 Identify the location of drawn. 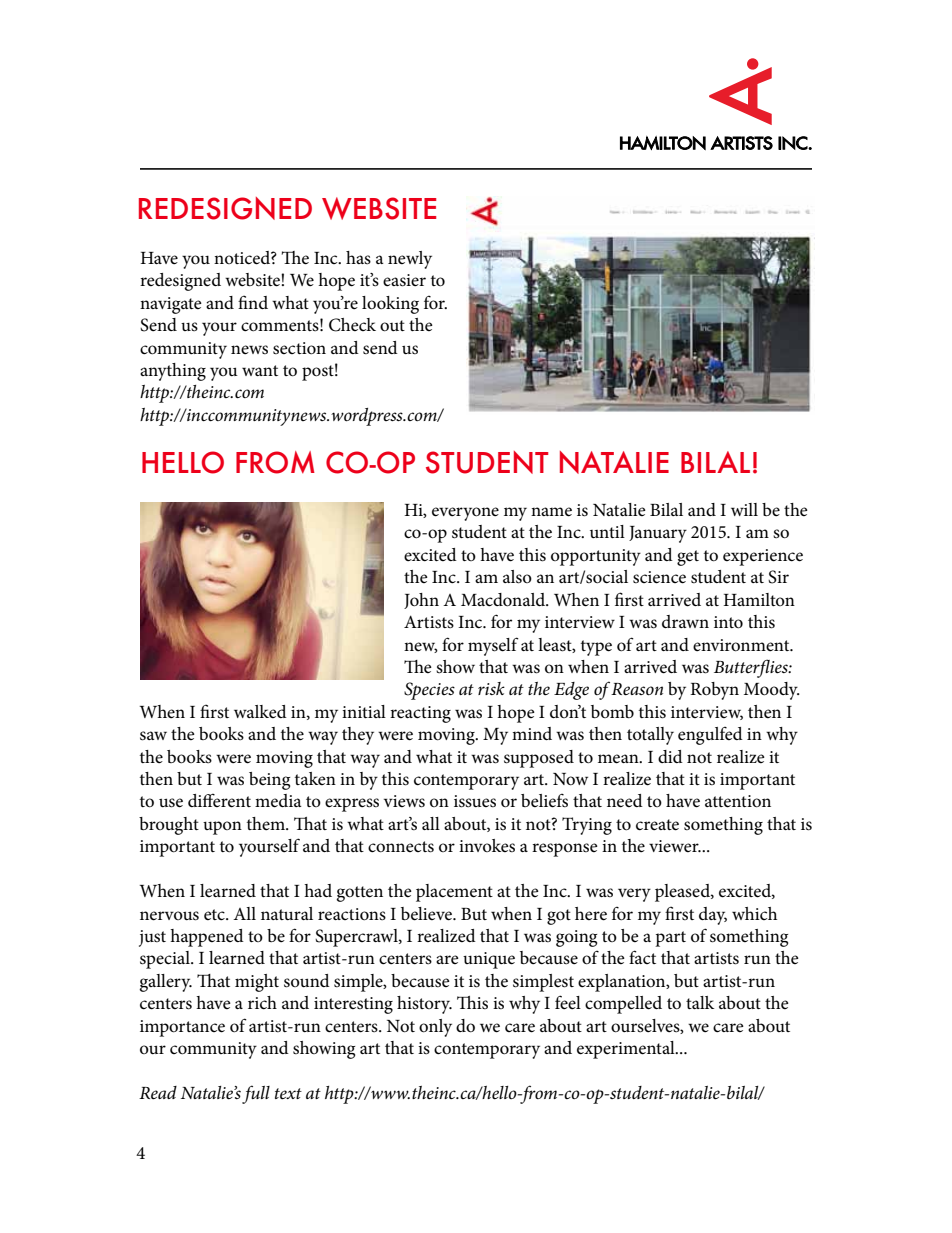
(685, 621).
